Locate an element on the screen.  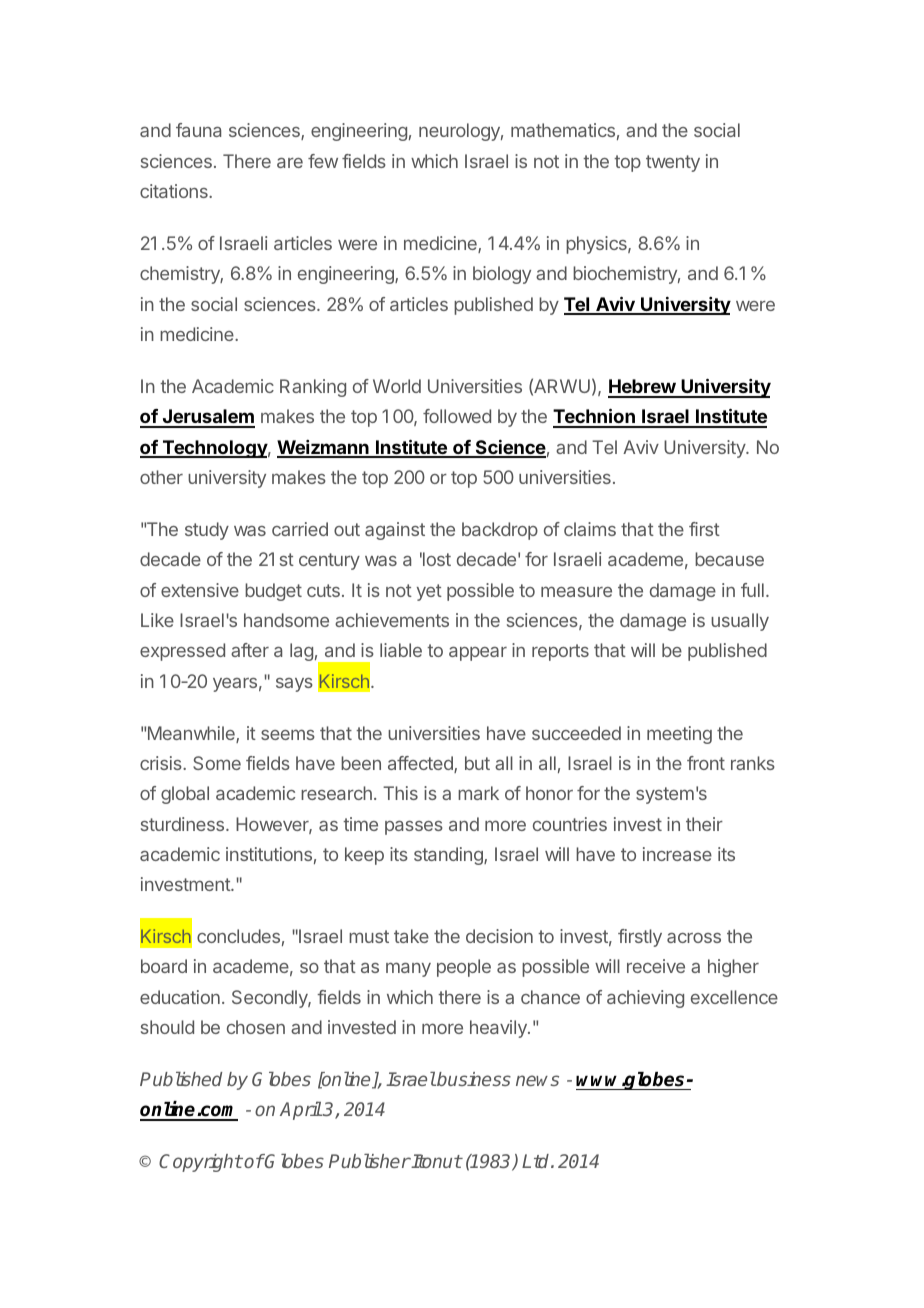
appear is located at coordinates (478, 654).
